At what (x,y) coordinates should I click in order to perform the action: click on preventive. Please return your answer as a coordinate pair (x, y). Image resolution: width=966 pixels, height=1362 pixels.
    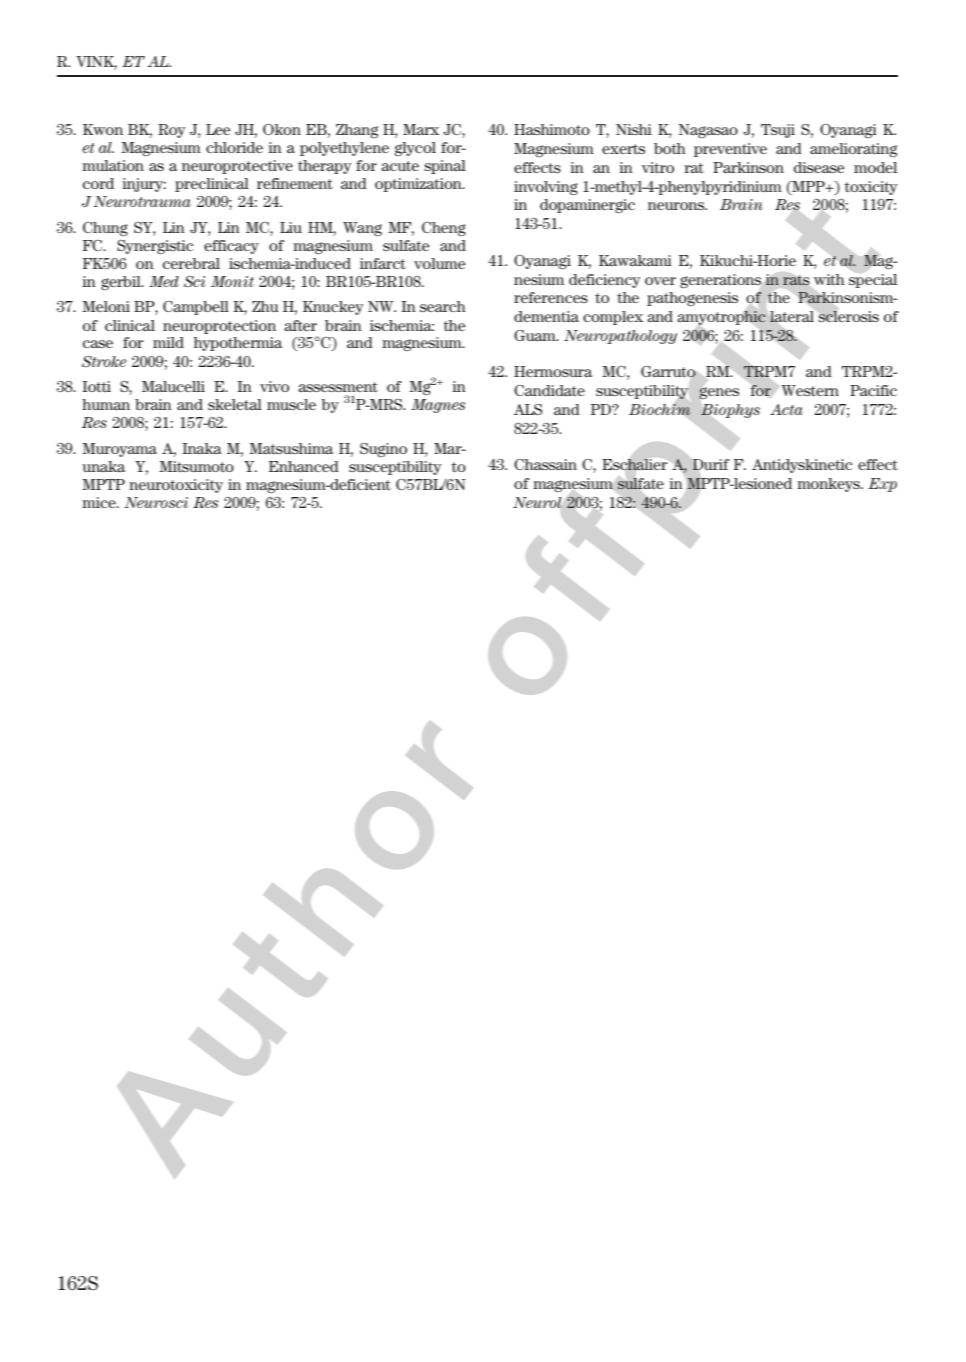
    Looking at the image, I should click on (730, 150).
